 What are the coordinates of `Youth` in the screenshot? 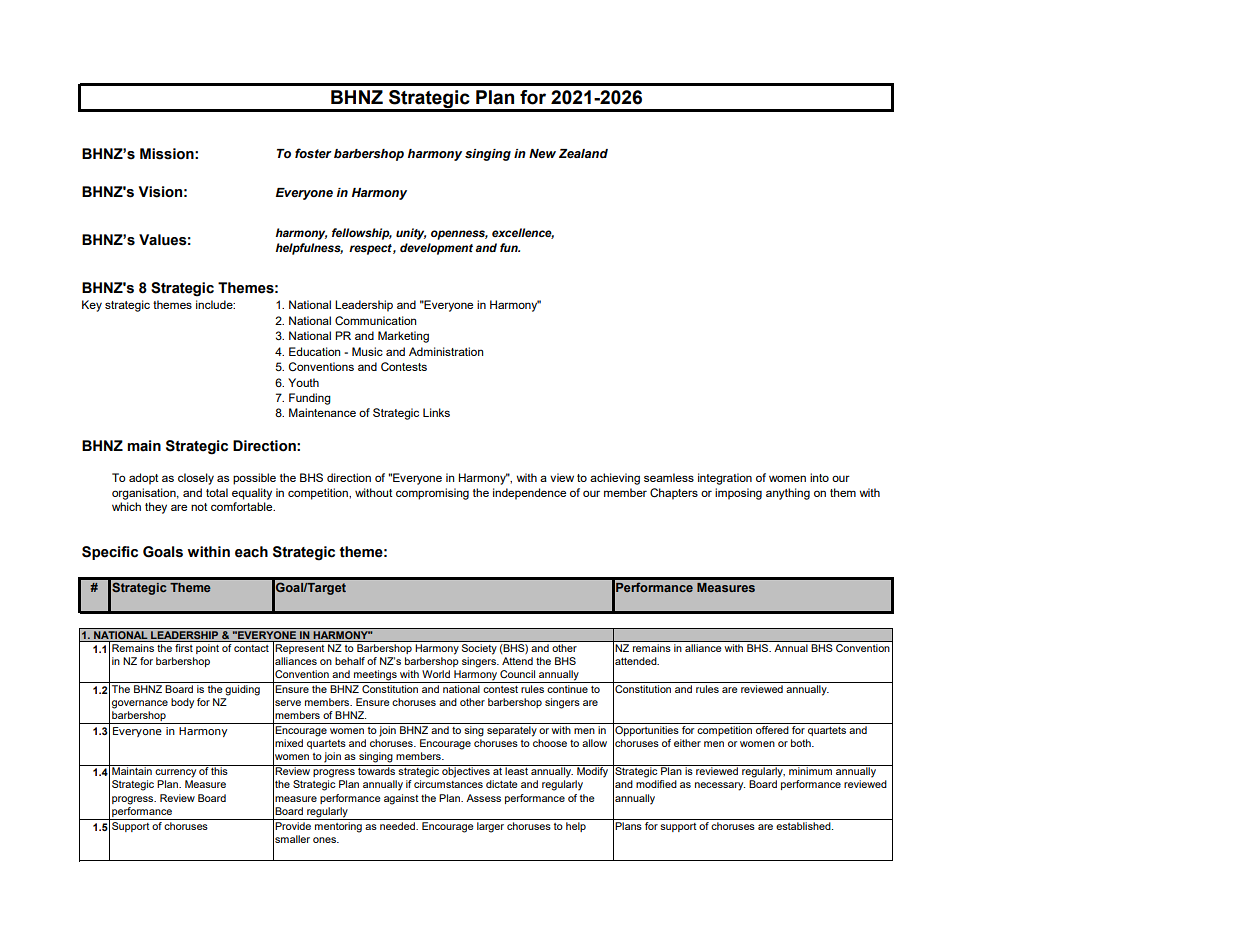 It's located at (303, 382).
